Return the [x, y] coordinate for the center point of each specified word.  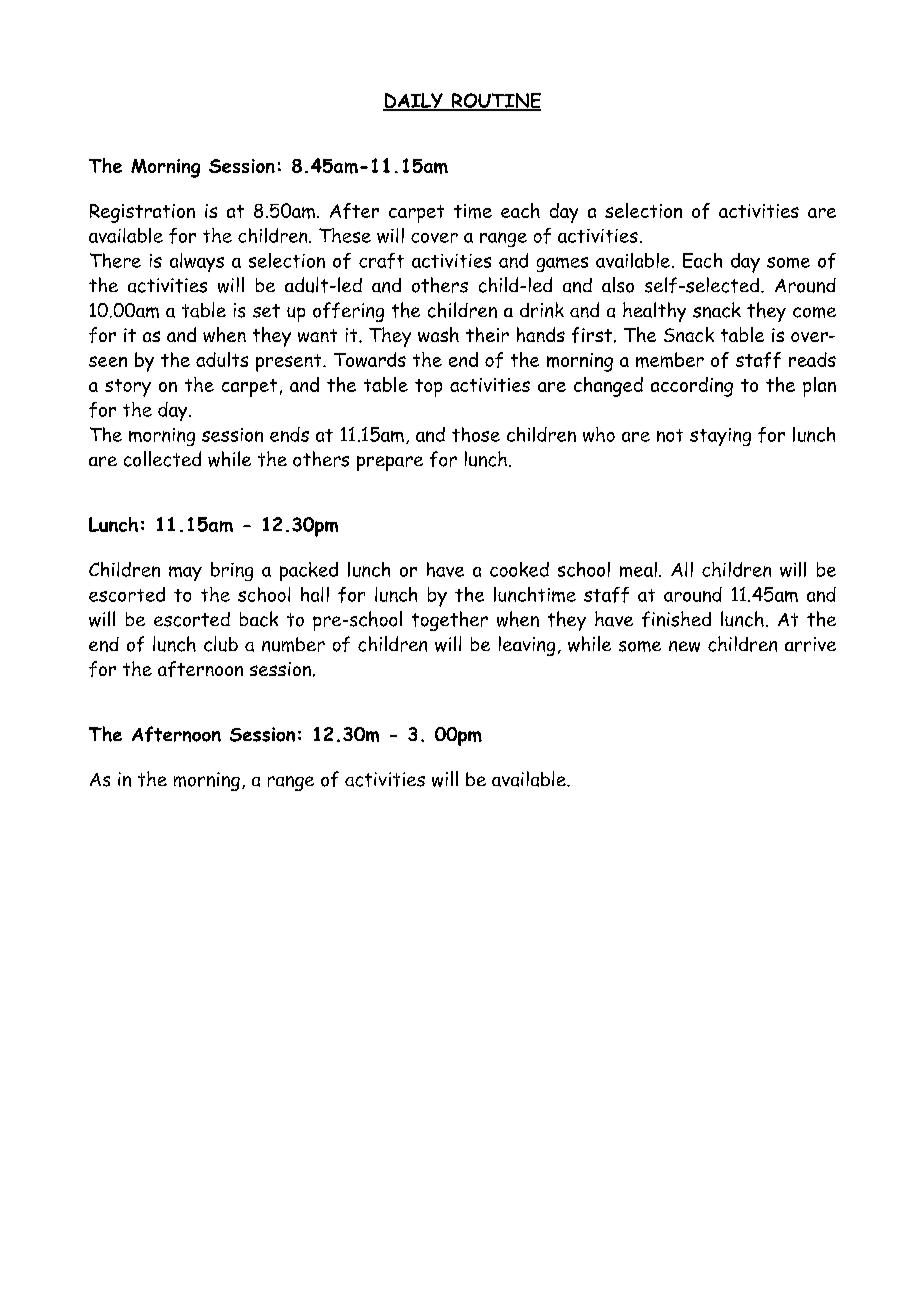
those [476, 434]
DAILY [414, 102]
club [221, 644]
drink [542, 310]
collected [162, 459]
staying [720, 437]
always [197, 262]
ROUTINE [495, 102]
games [562, 264]
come [814, 312]
